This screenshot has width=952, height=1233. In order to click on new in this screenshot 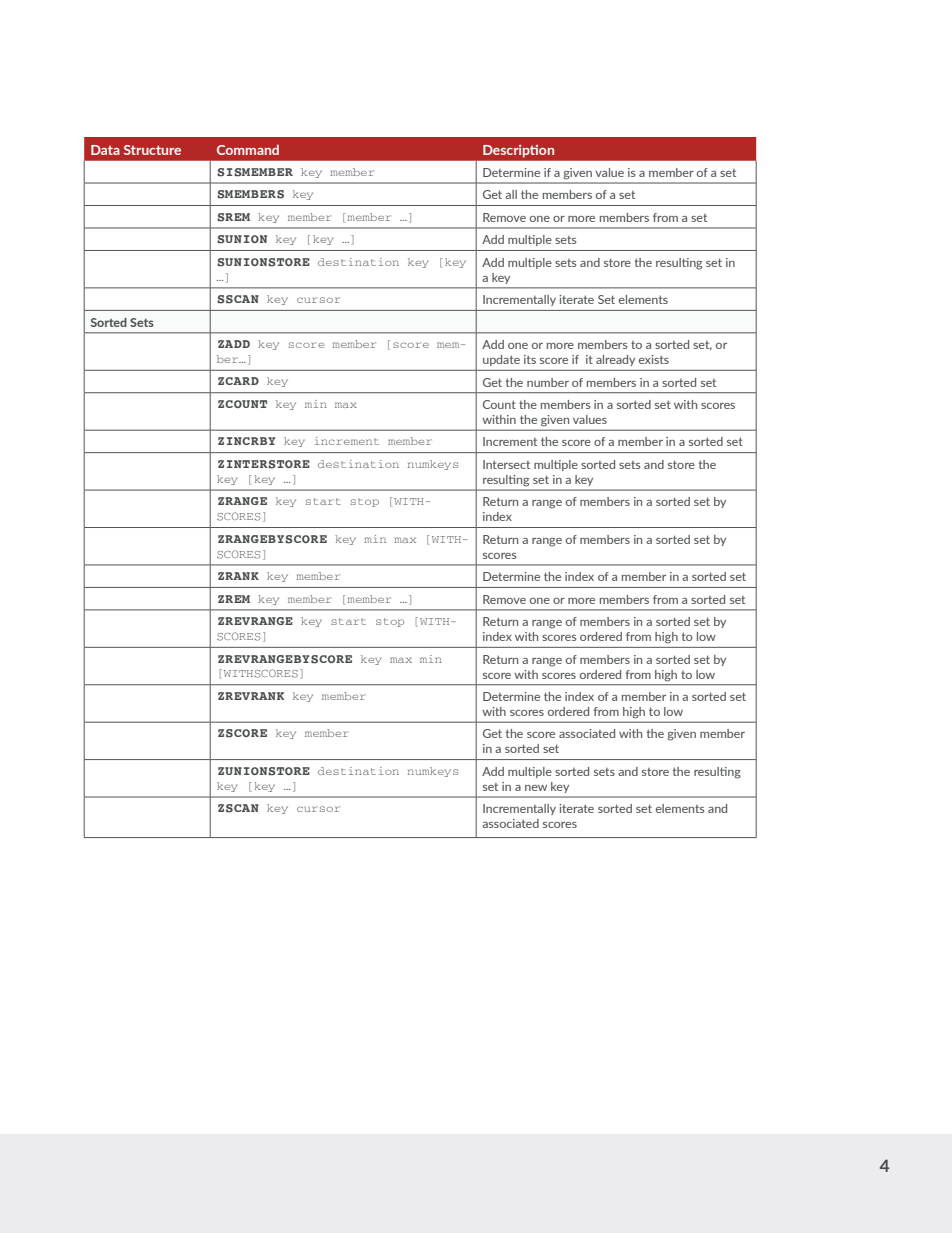, I will do `click(536, 788)`.
